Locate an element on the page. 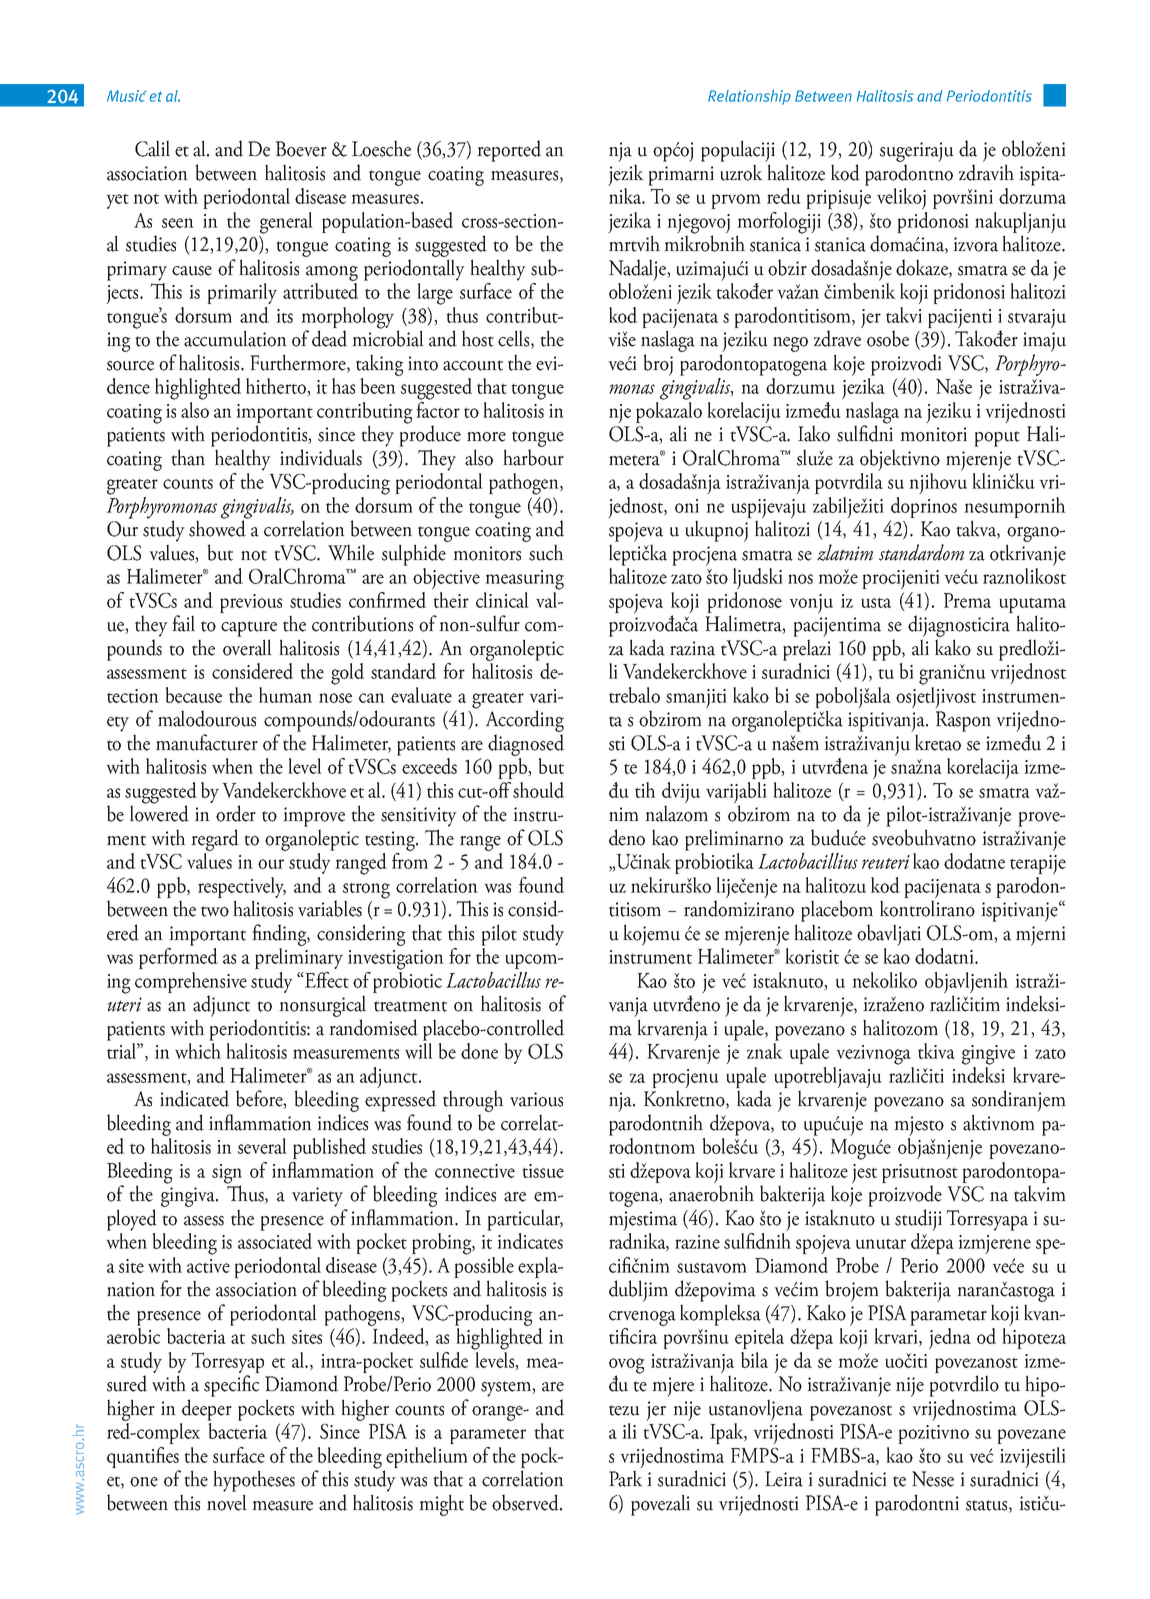 The width and height of the page is (1150, 1599). several is located at coordinates (262, 1146).
